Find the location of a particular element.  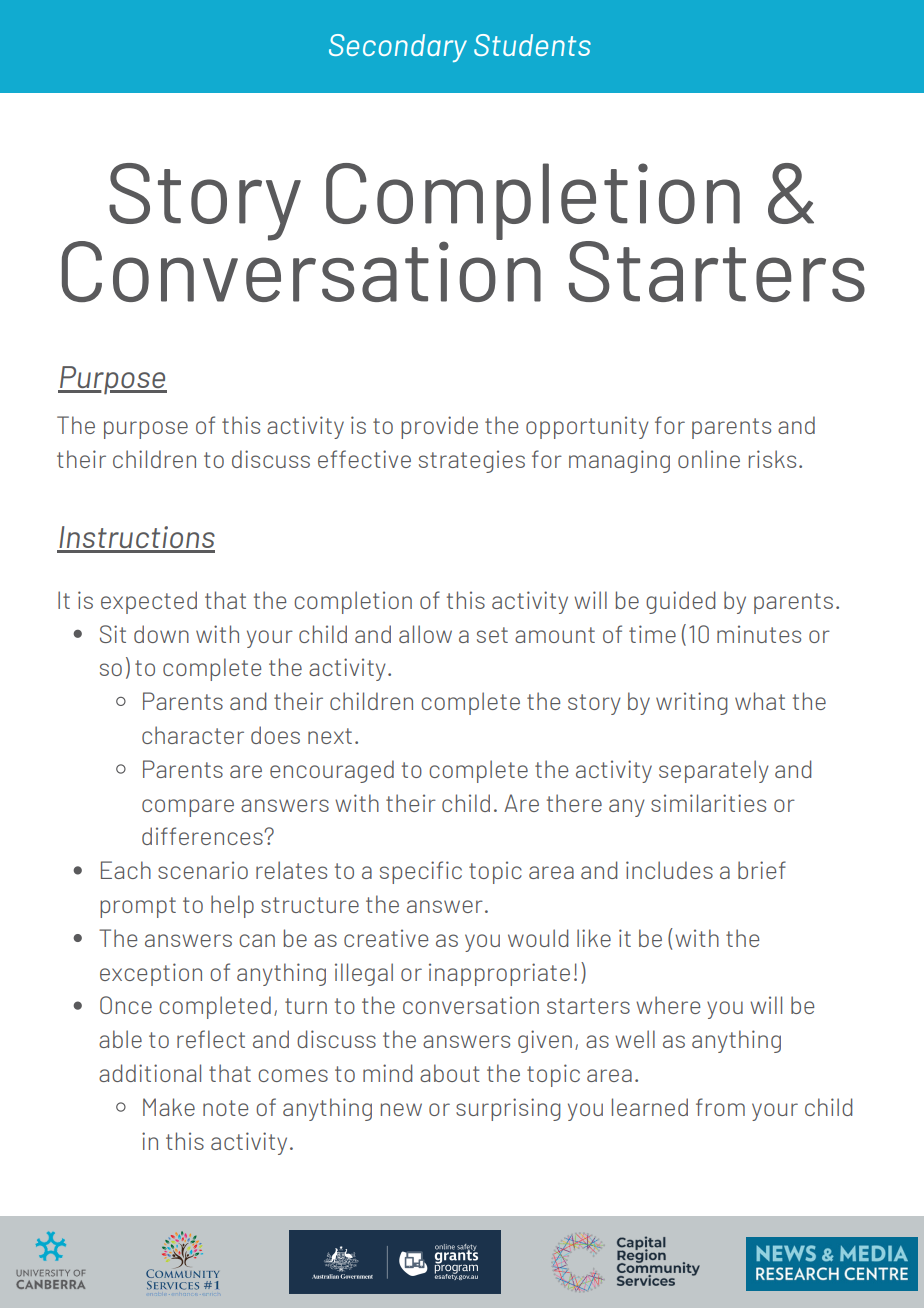

next is located at coordinates (330, 736).
